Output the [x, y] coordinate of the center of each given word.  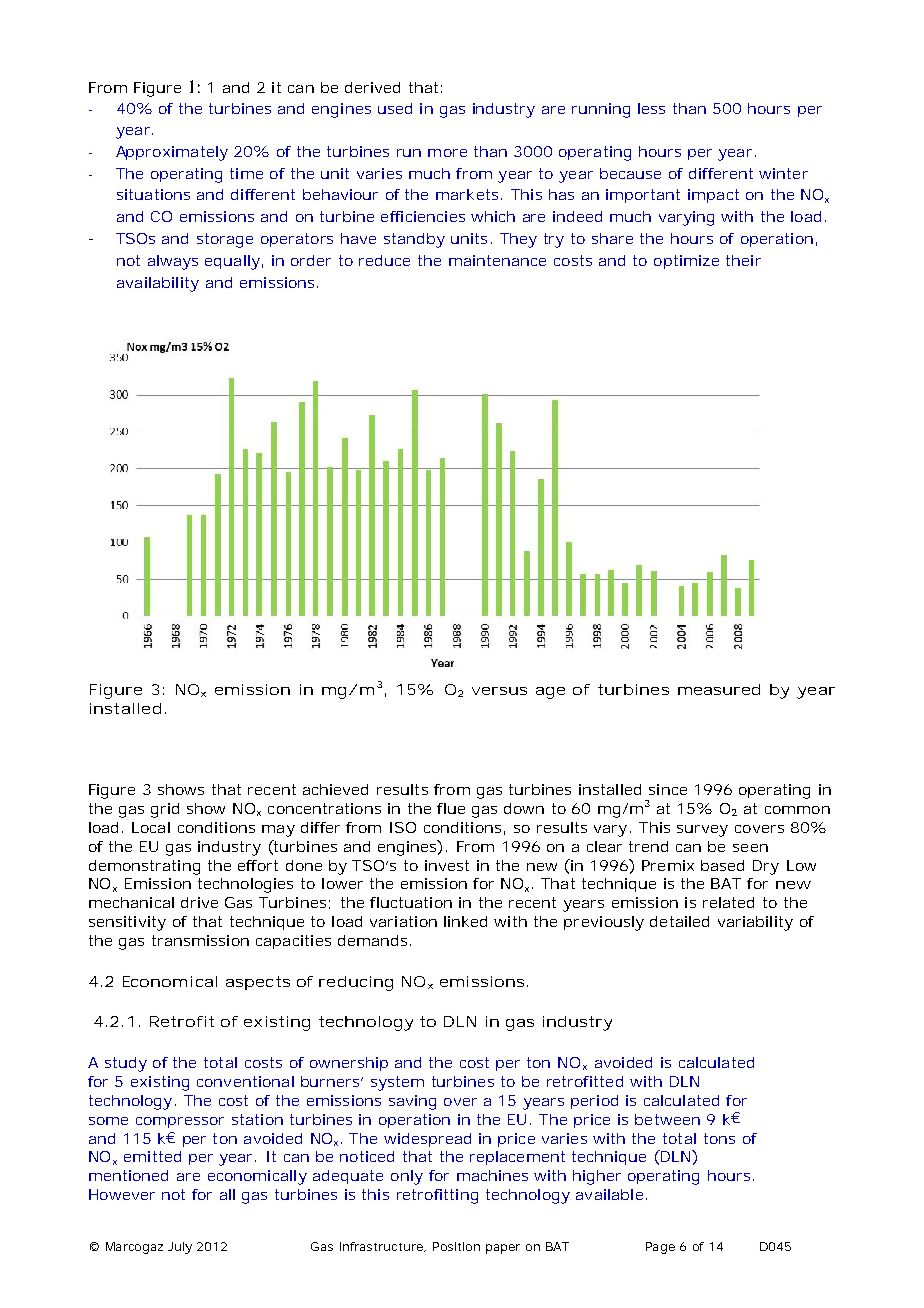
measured [719, 689]
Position [456, 1246]
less [651, 108]
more [447, 153]
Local [151, 827]
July [180, 1248]
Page [660, 1248]
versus [499, 691]
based [722, 865]
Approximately [172, 153]
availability [158, 284]
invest [447, 865]
